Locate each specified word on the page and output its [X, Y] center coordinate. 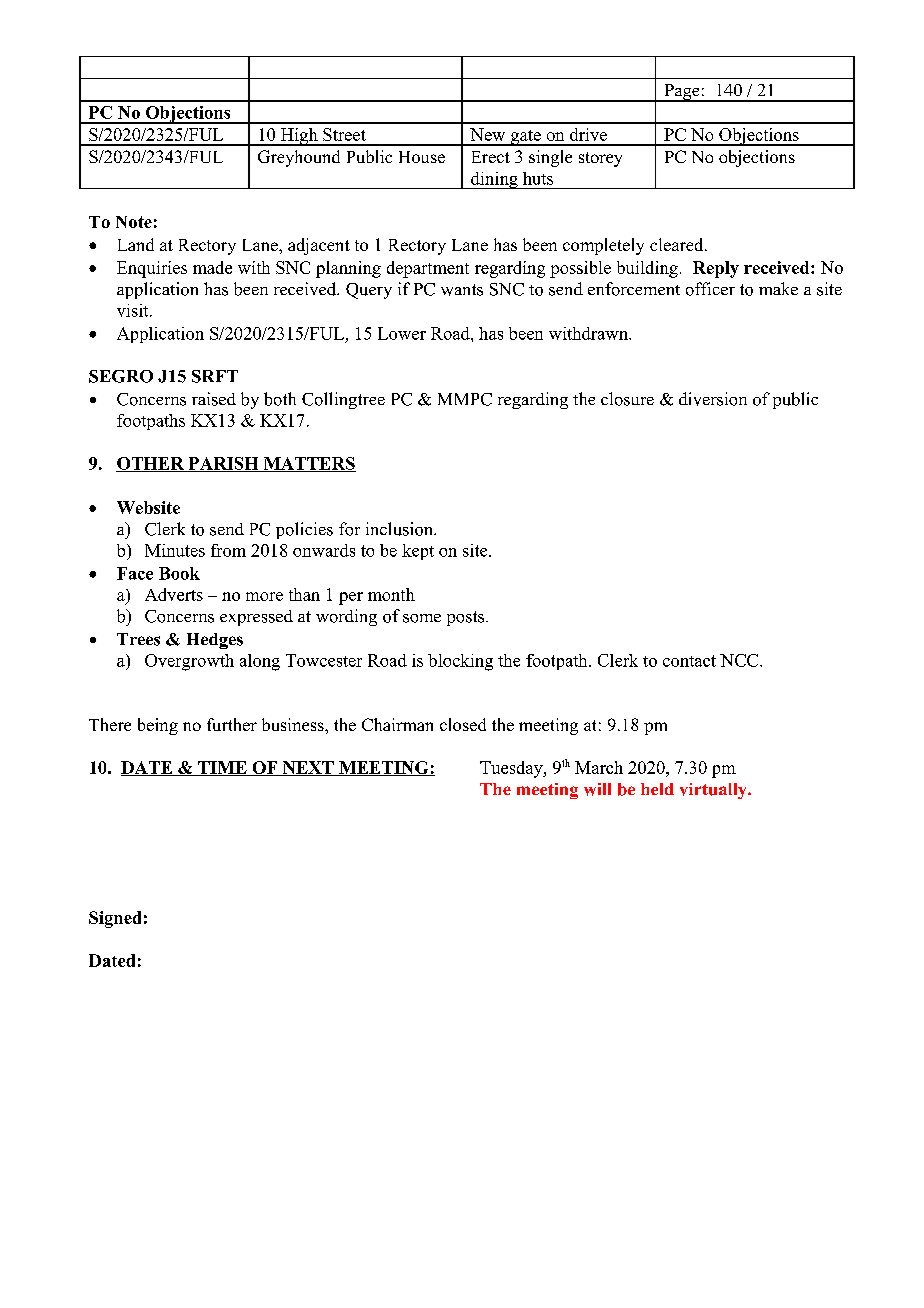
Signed [115, 919]
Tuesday [512, 769]
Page [682, 93]
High [299, 137]
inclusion [400, 529]
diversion [713, 399]
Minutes [175, 550]
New [487, 134]
